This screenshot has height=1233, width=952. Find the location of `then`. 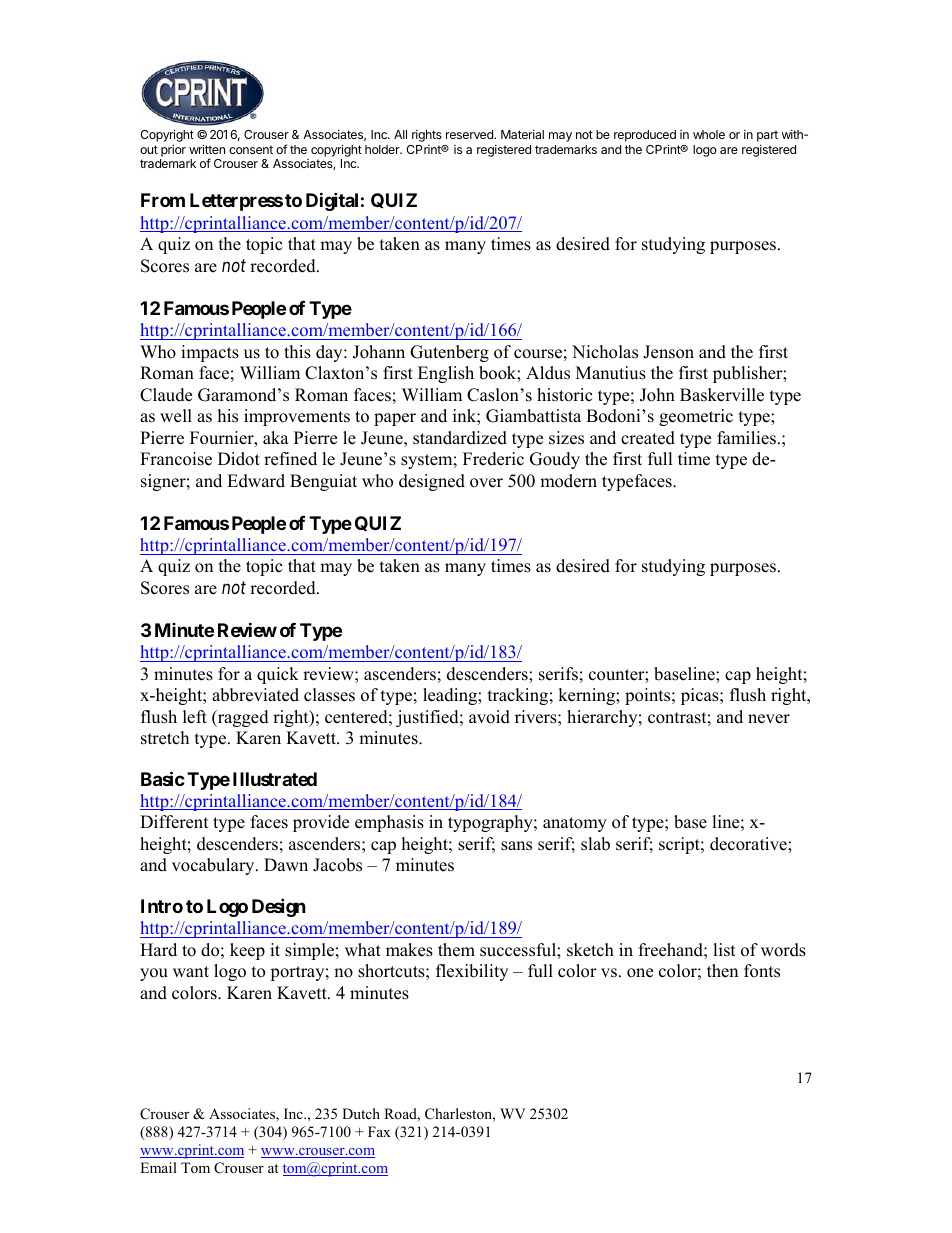

then is located at coordinates (722, 971).
